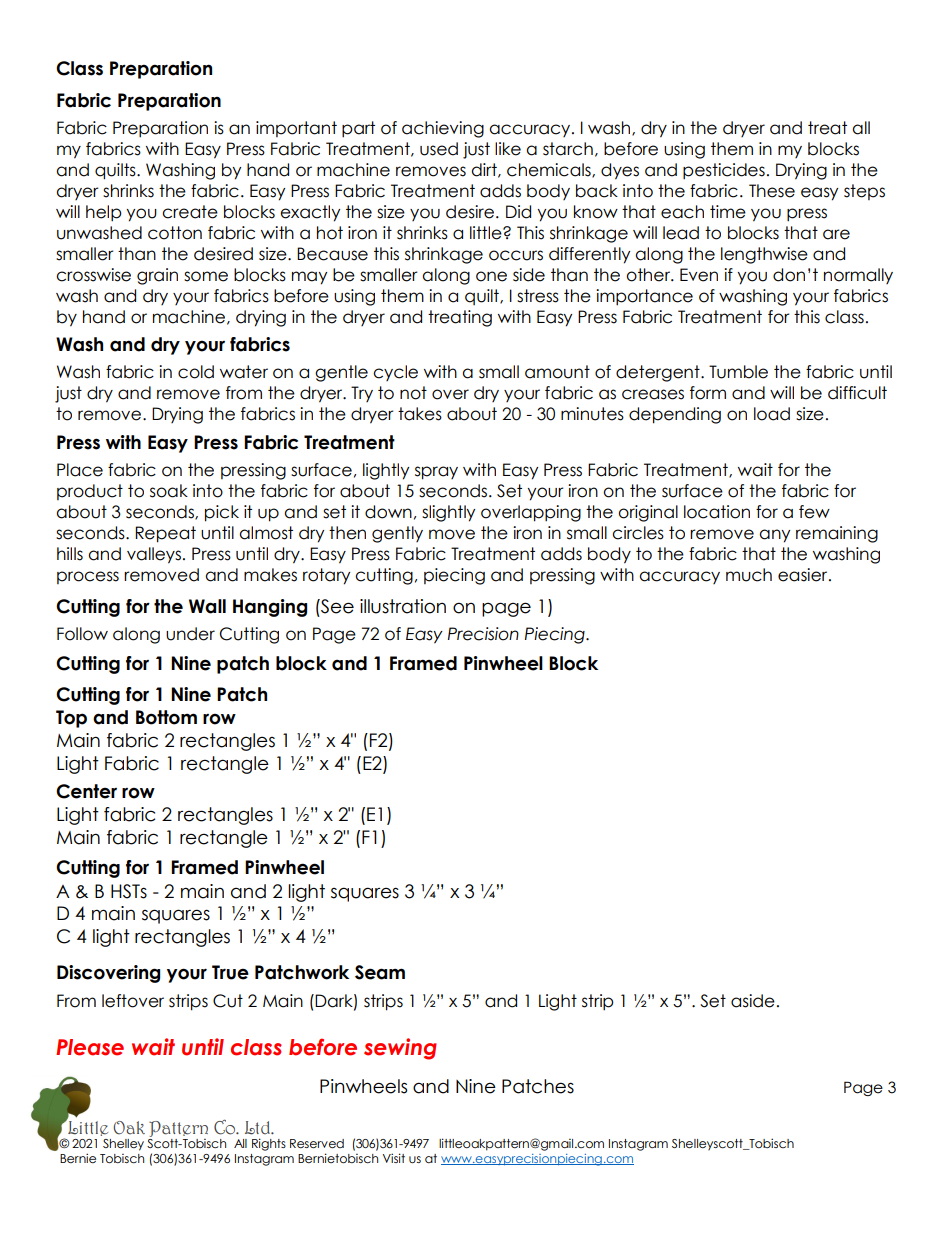 This screenshot has height=1233, width=952. I want to click on These, so click(772, 191).
